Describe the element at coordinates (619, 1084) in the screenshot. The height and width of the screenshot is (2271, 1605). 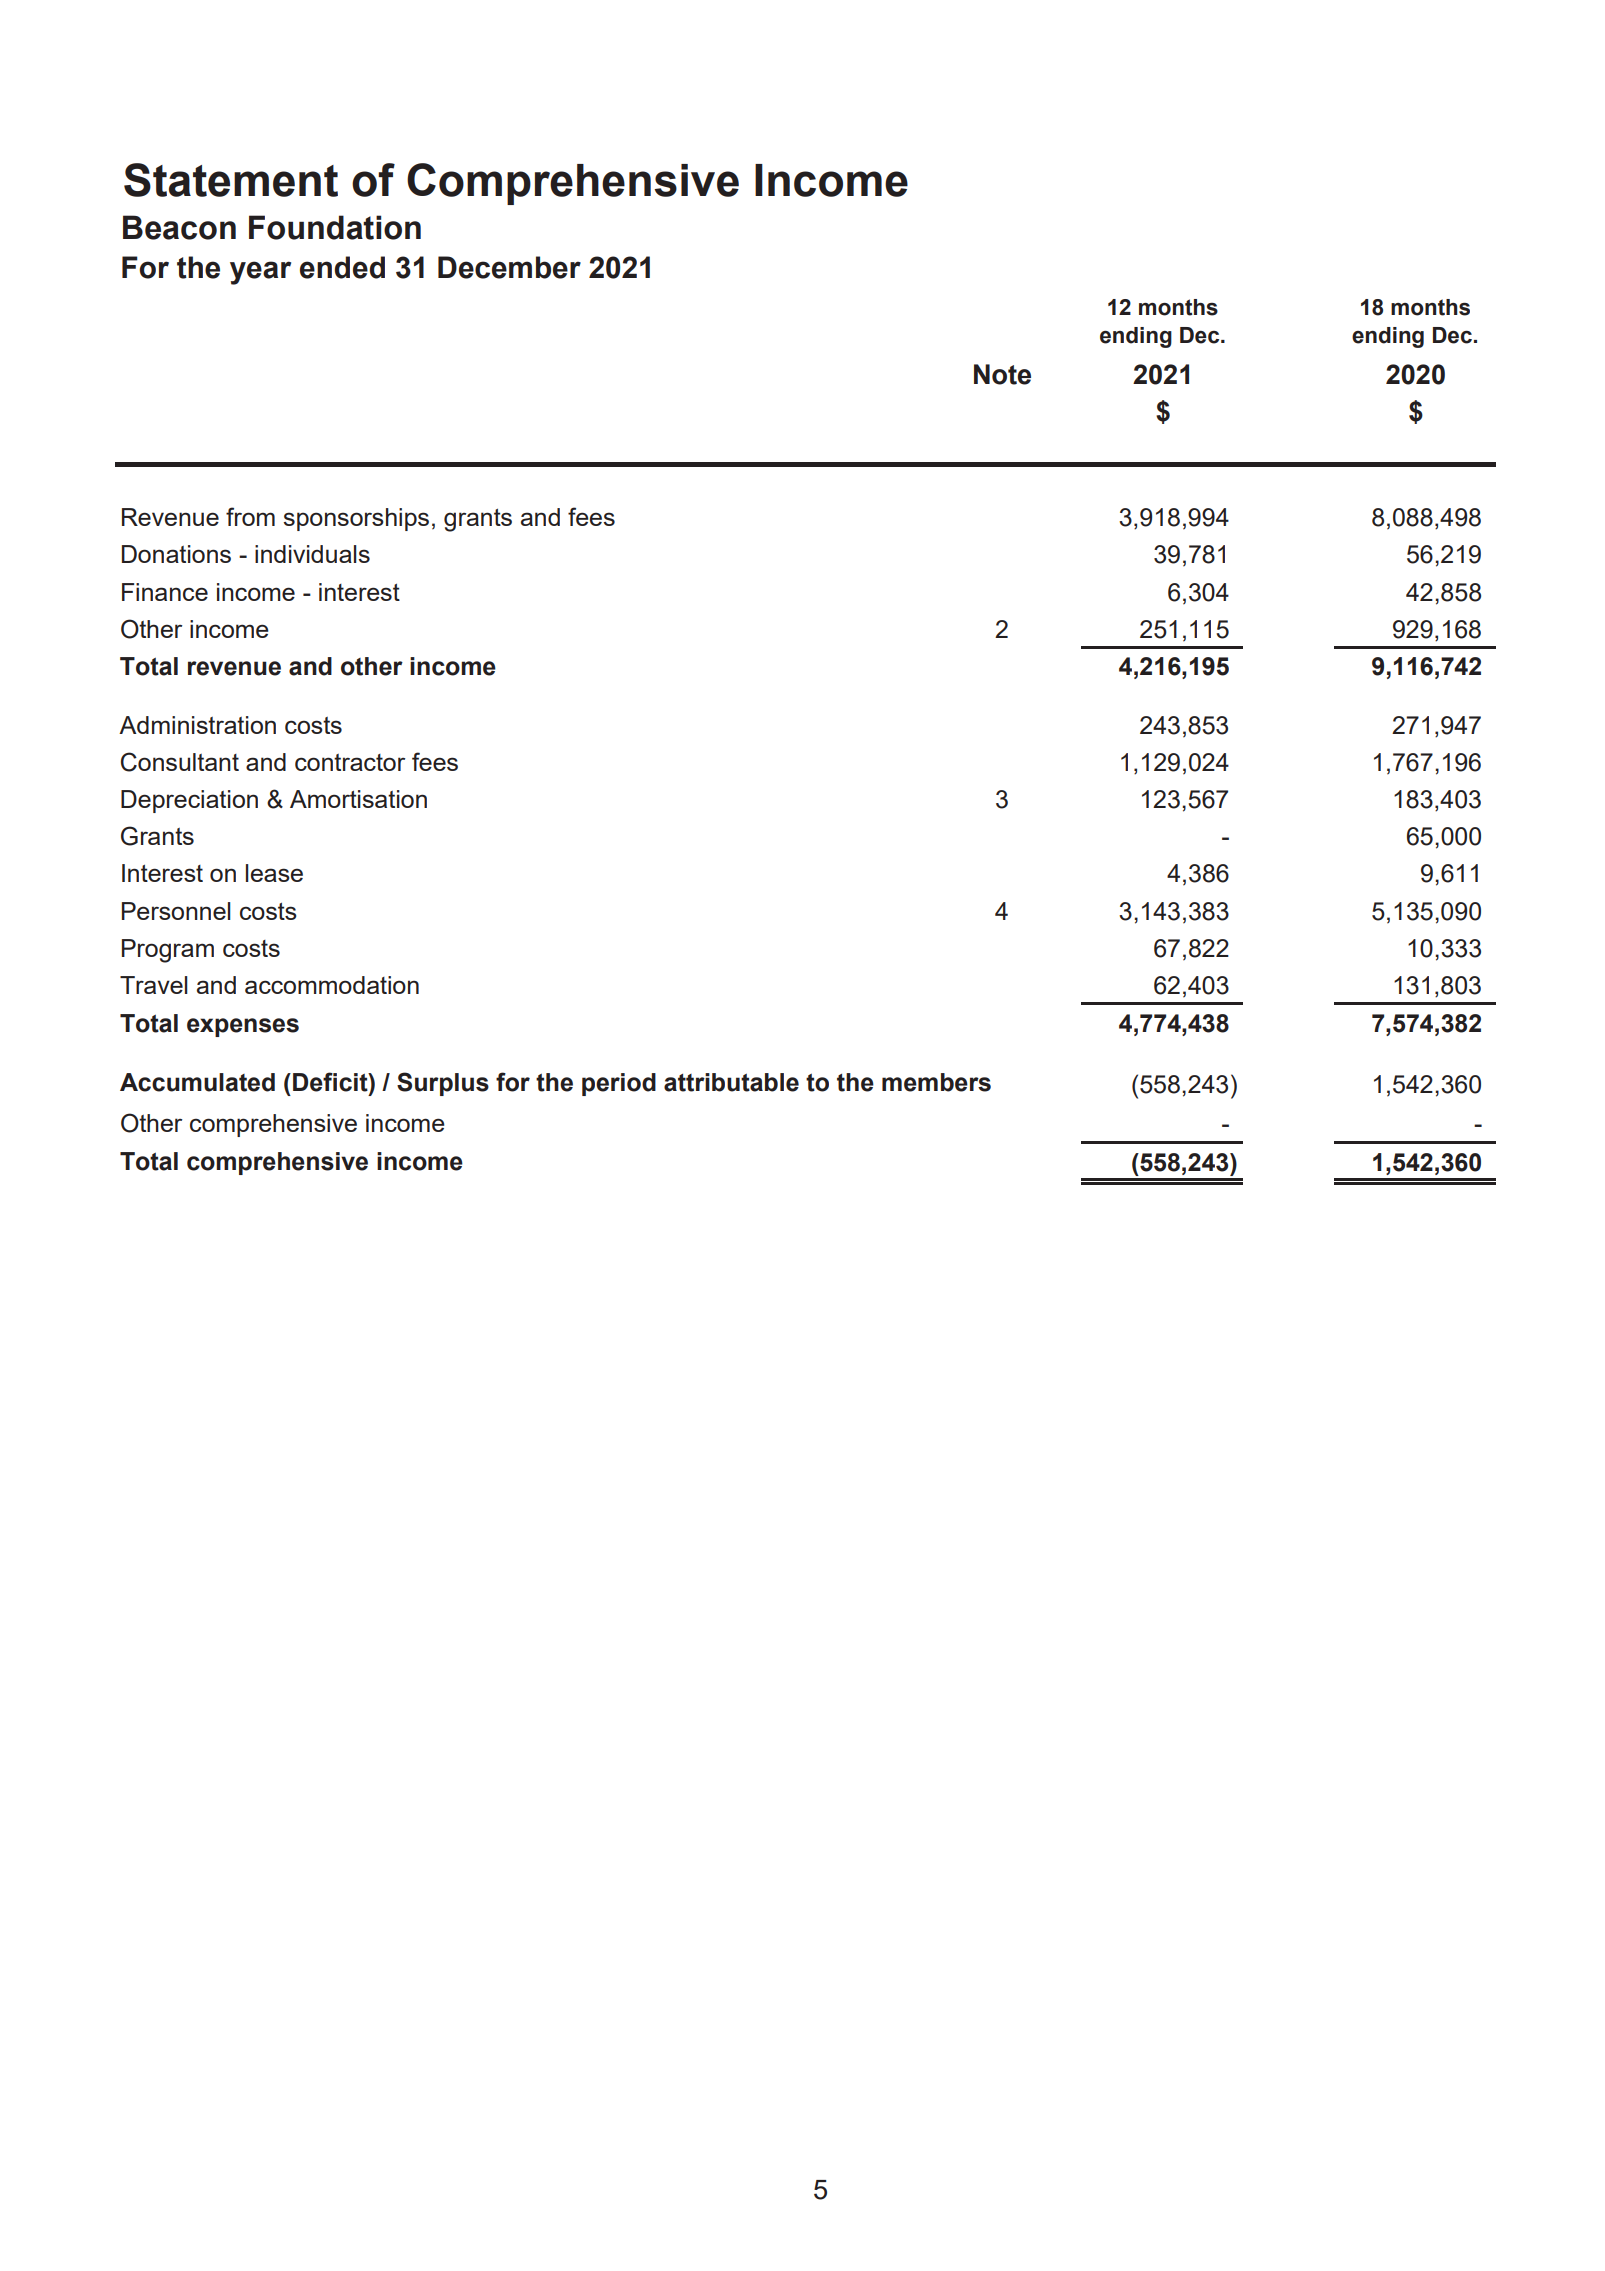
I see `period` at that location.
